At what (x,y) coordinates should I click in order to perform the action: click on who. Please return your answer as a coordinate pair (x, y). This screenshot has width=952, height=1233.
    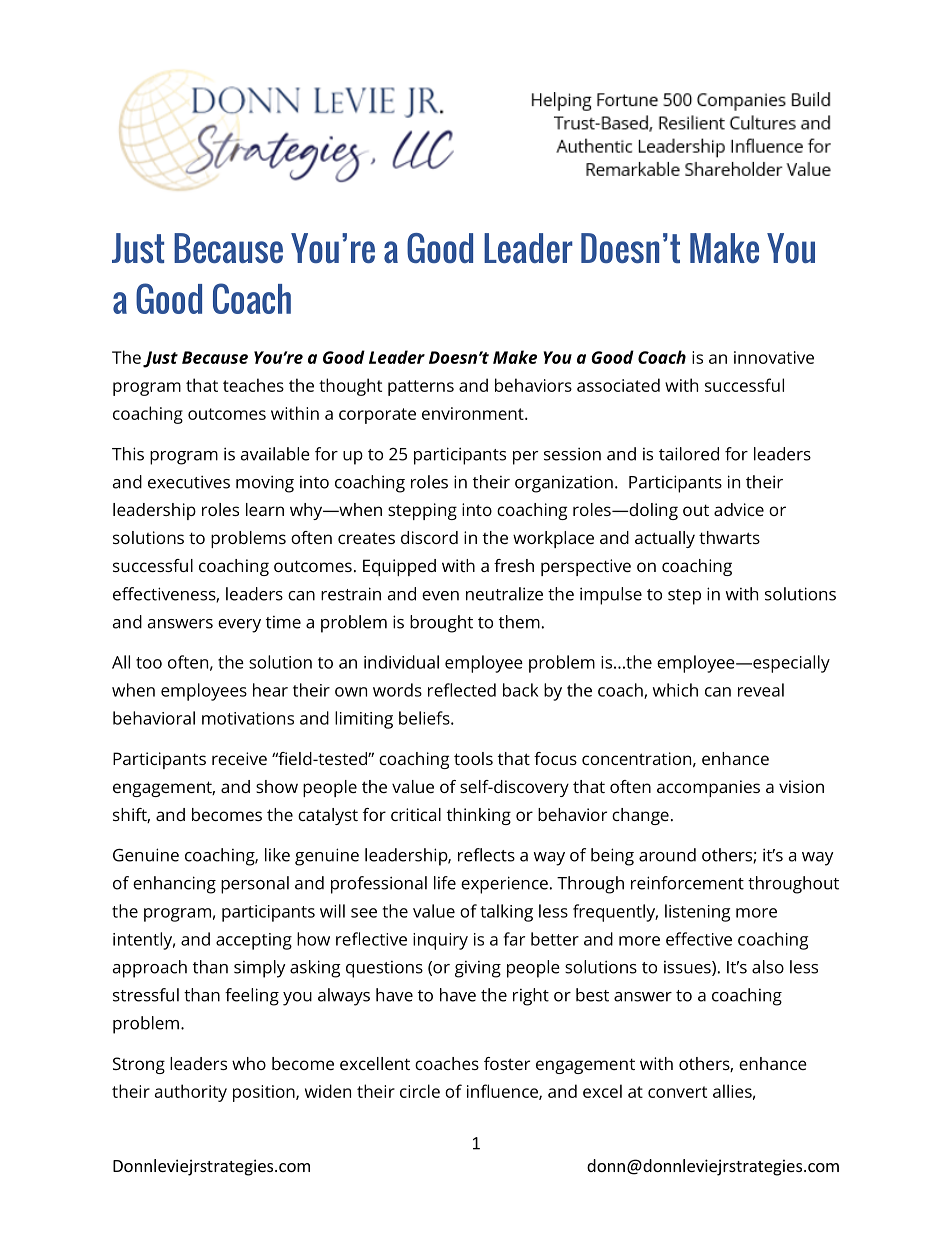
    Looking at the image, I should click on (249, 1063).
